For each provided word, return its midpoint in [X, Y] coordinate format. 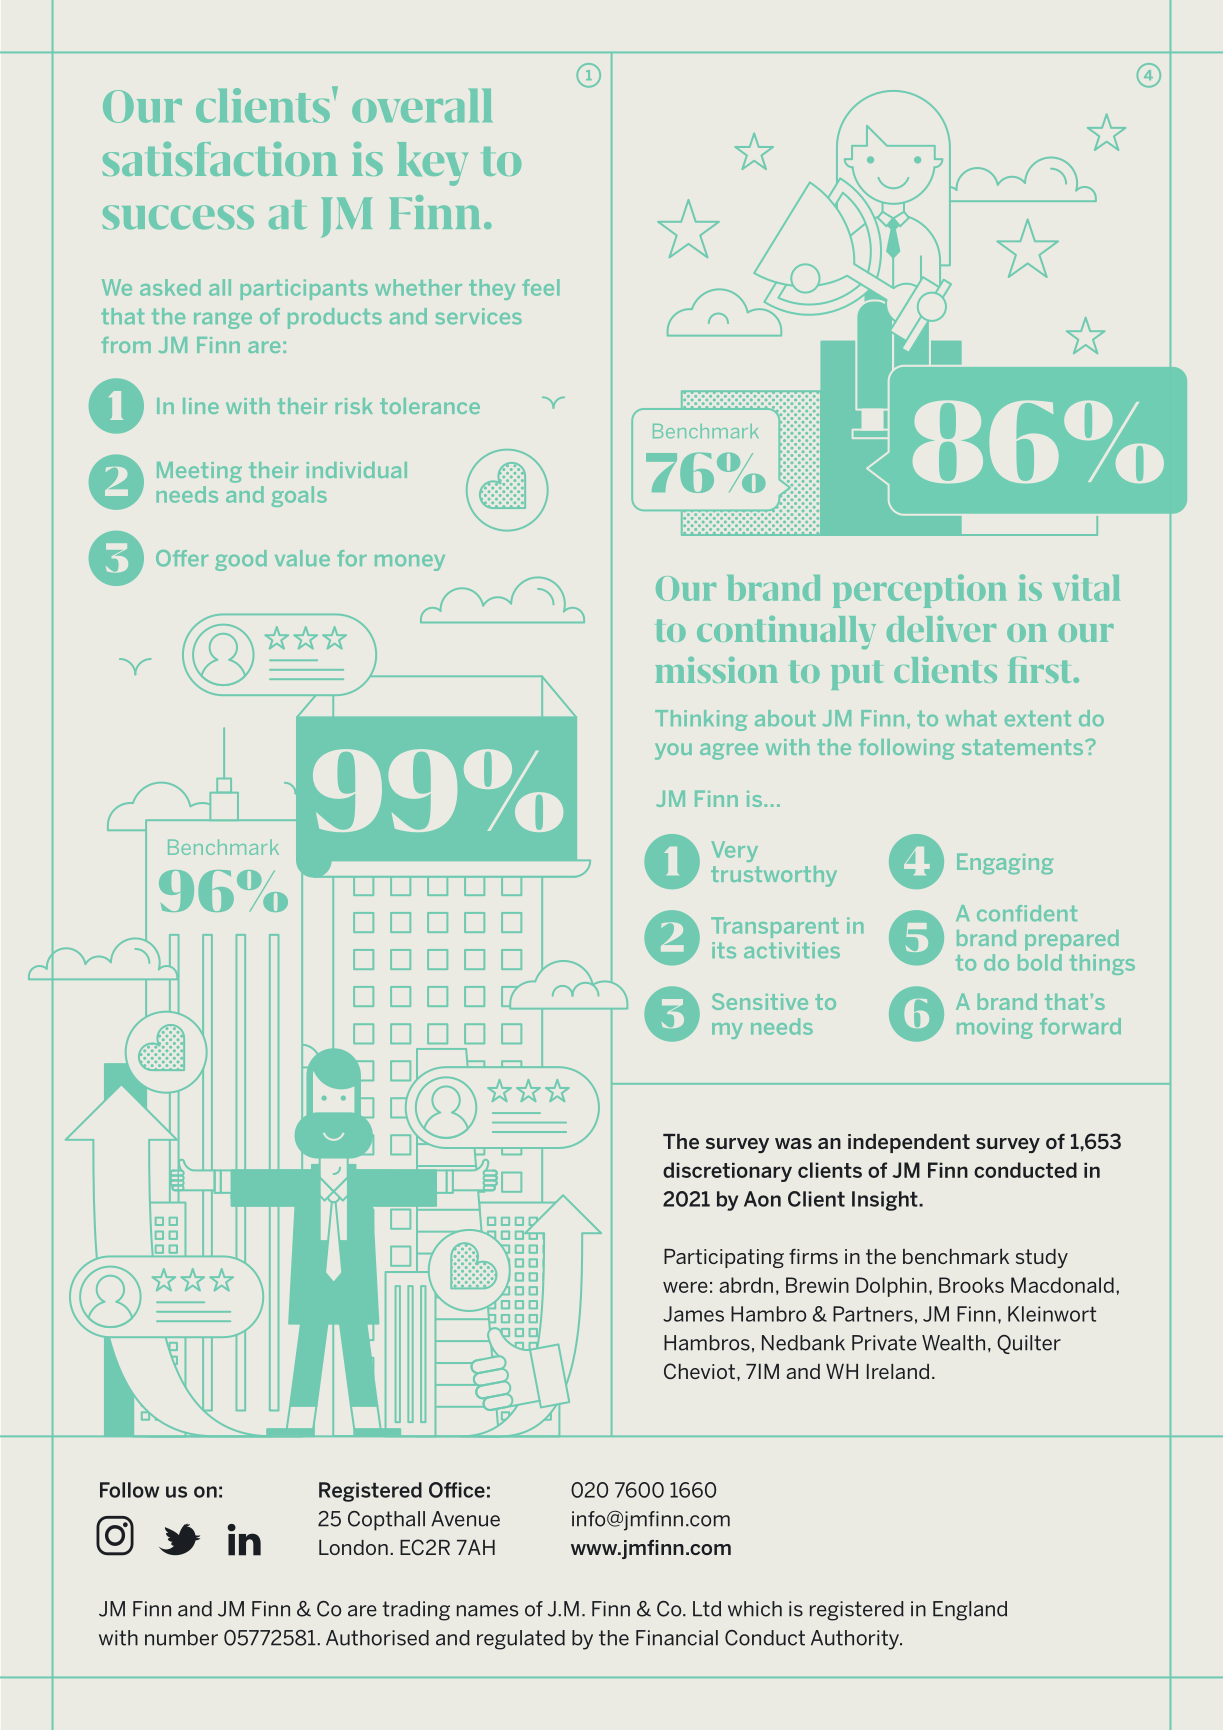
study [1042, 1258]
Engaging [1005, 863]
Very [734, 851]
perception [920, 591]
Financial [677, 1638]
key [432, 164]
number [181, 1638]
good [241, 560]
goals [299, 496]
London [353, 1547]
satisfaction [219, 159]
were [685, 1287]
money [410, 562]
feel [541, 287]
